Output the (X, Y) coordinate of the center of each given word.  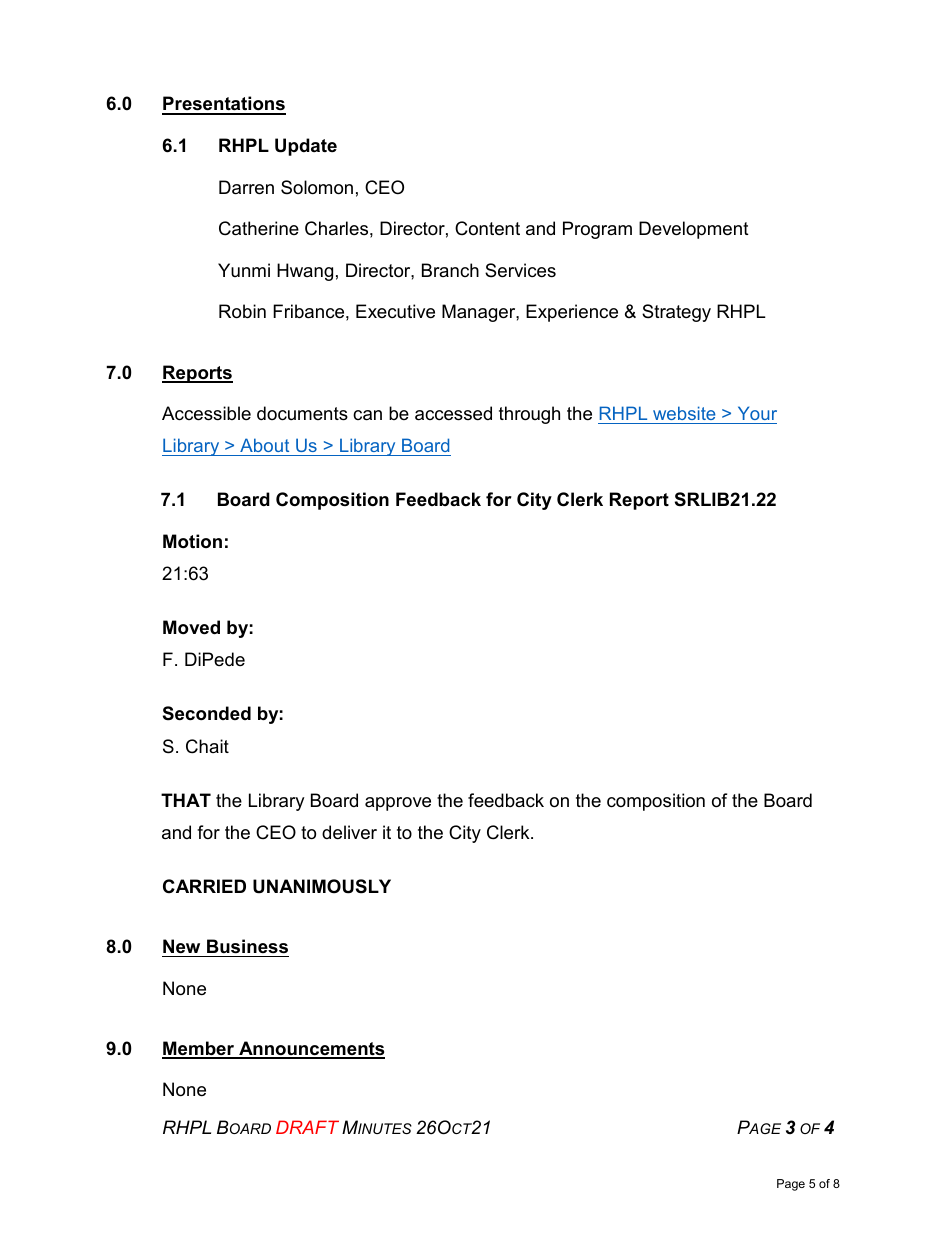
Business (247, 946)
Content (487, 228)
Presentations (224, 105)
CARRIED (204, 886)
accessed (453, 413)
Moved (191, 627)
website (684, 413)
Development (694, 230)
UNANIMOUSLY (322, 886)
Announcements (311, 1049)
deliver (349, 832)
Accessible (206, 413)
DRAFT (307, 1127)
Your (757, 413)
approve (398, 804)
